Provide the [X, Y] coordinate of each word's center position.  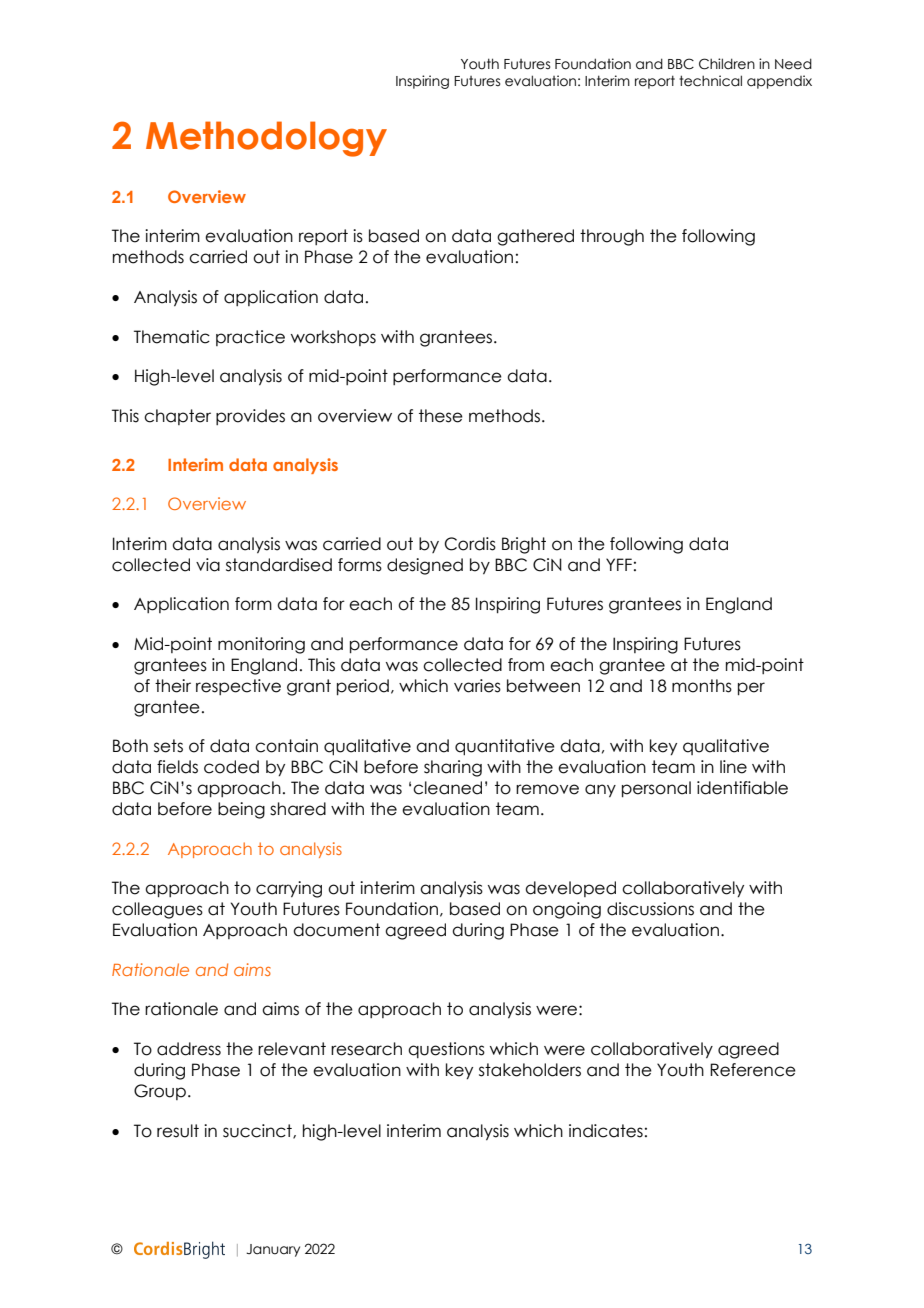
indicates [606, 1131]
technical [710, 81]
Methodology [266, 139]
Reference [753, 1070]
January [273, 1250]
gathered [535, 237]
